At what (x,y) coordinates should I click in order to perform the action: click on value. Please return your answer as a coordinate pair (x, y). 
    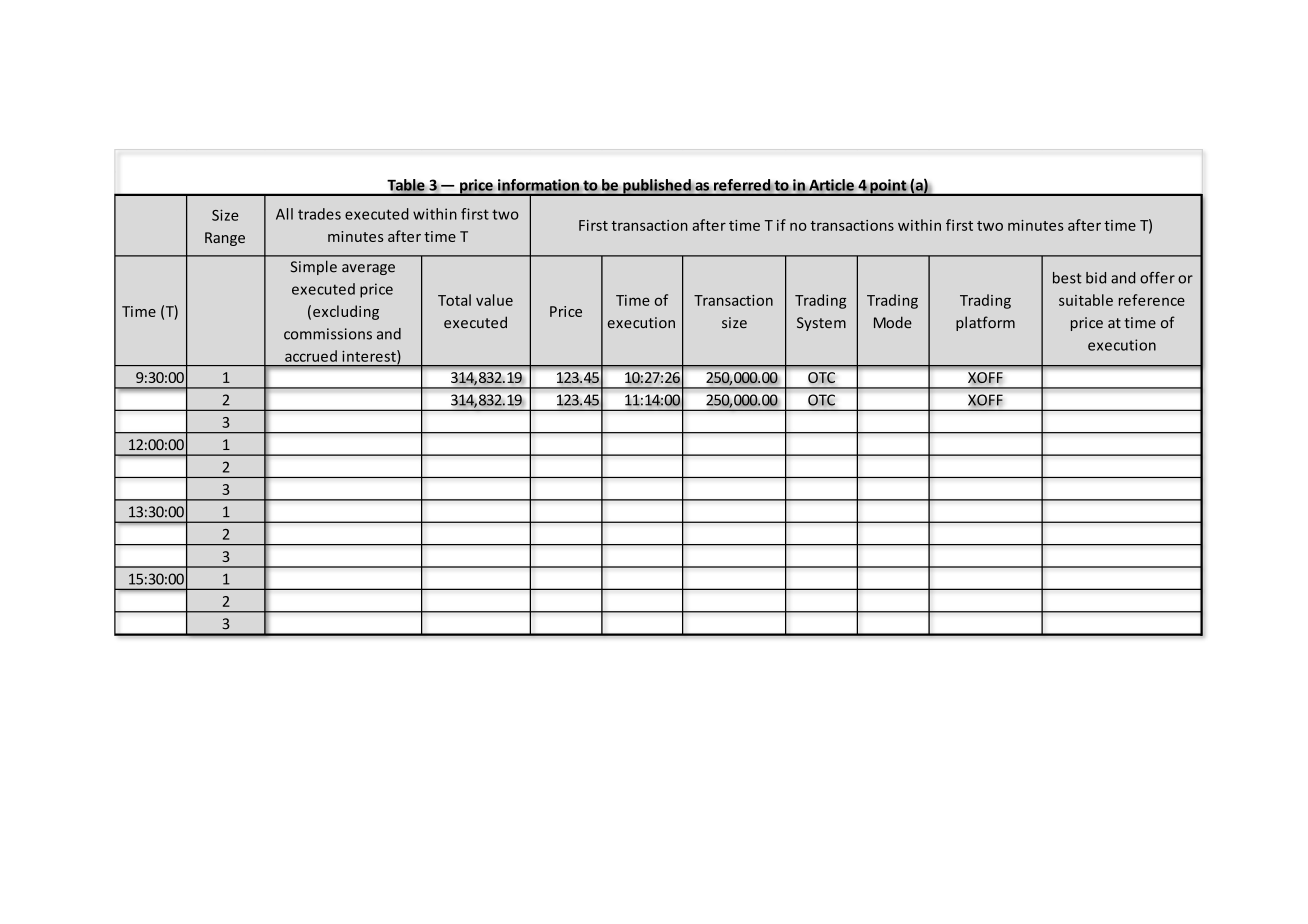
    Looking at the image, I should click on (494, 300).
